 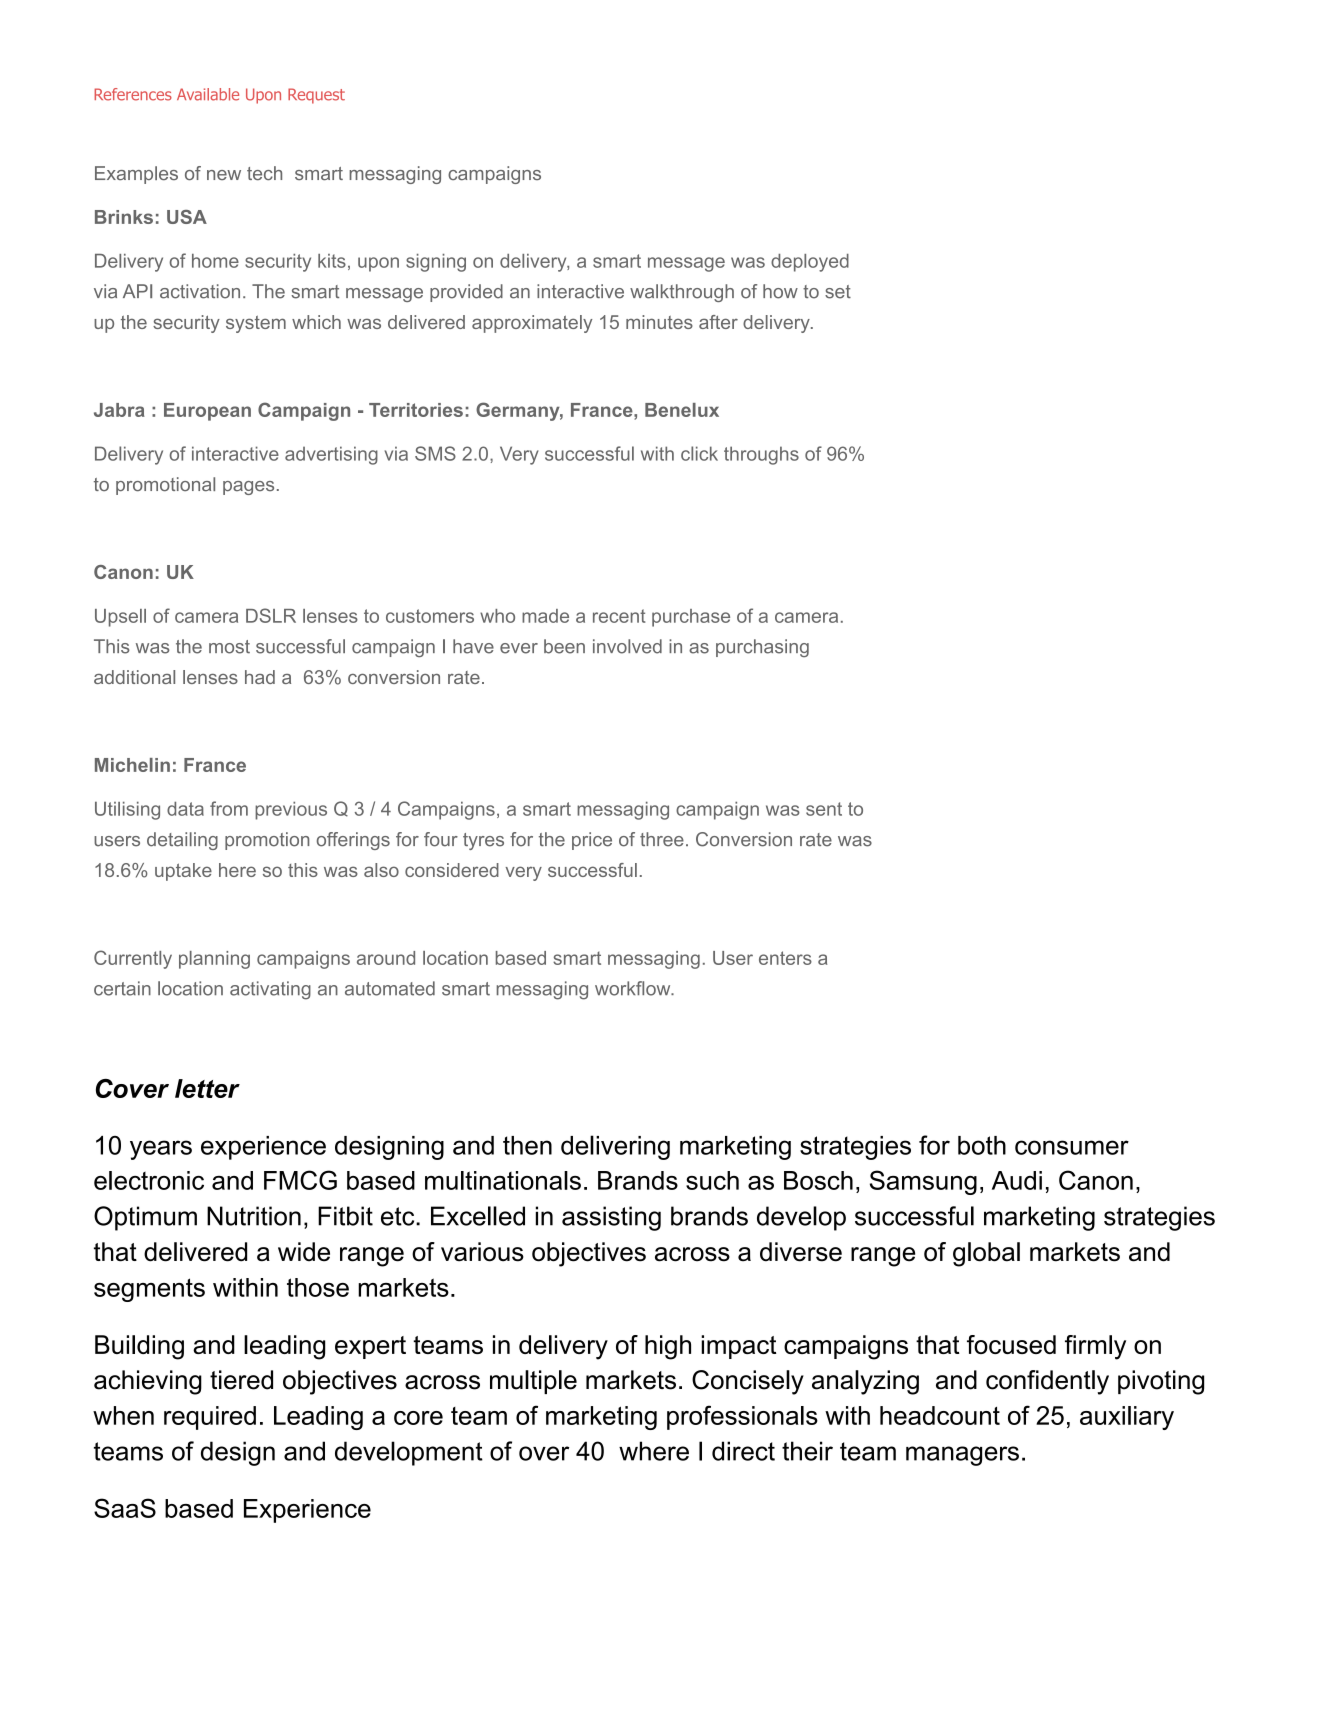 I want to click on sent, so click(x=824, y=809).
